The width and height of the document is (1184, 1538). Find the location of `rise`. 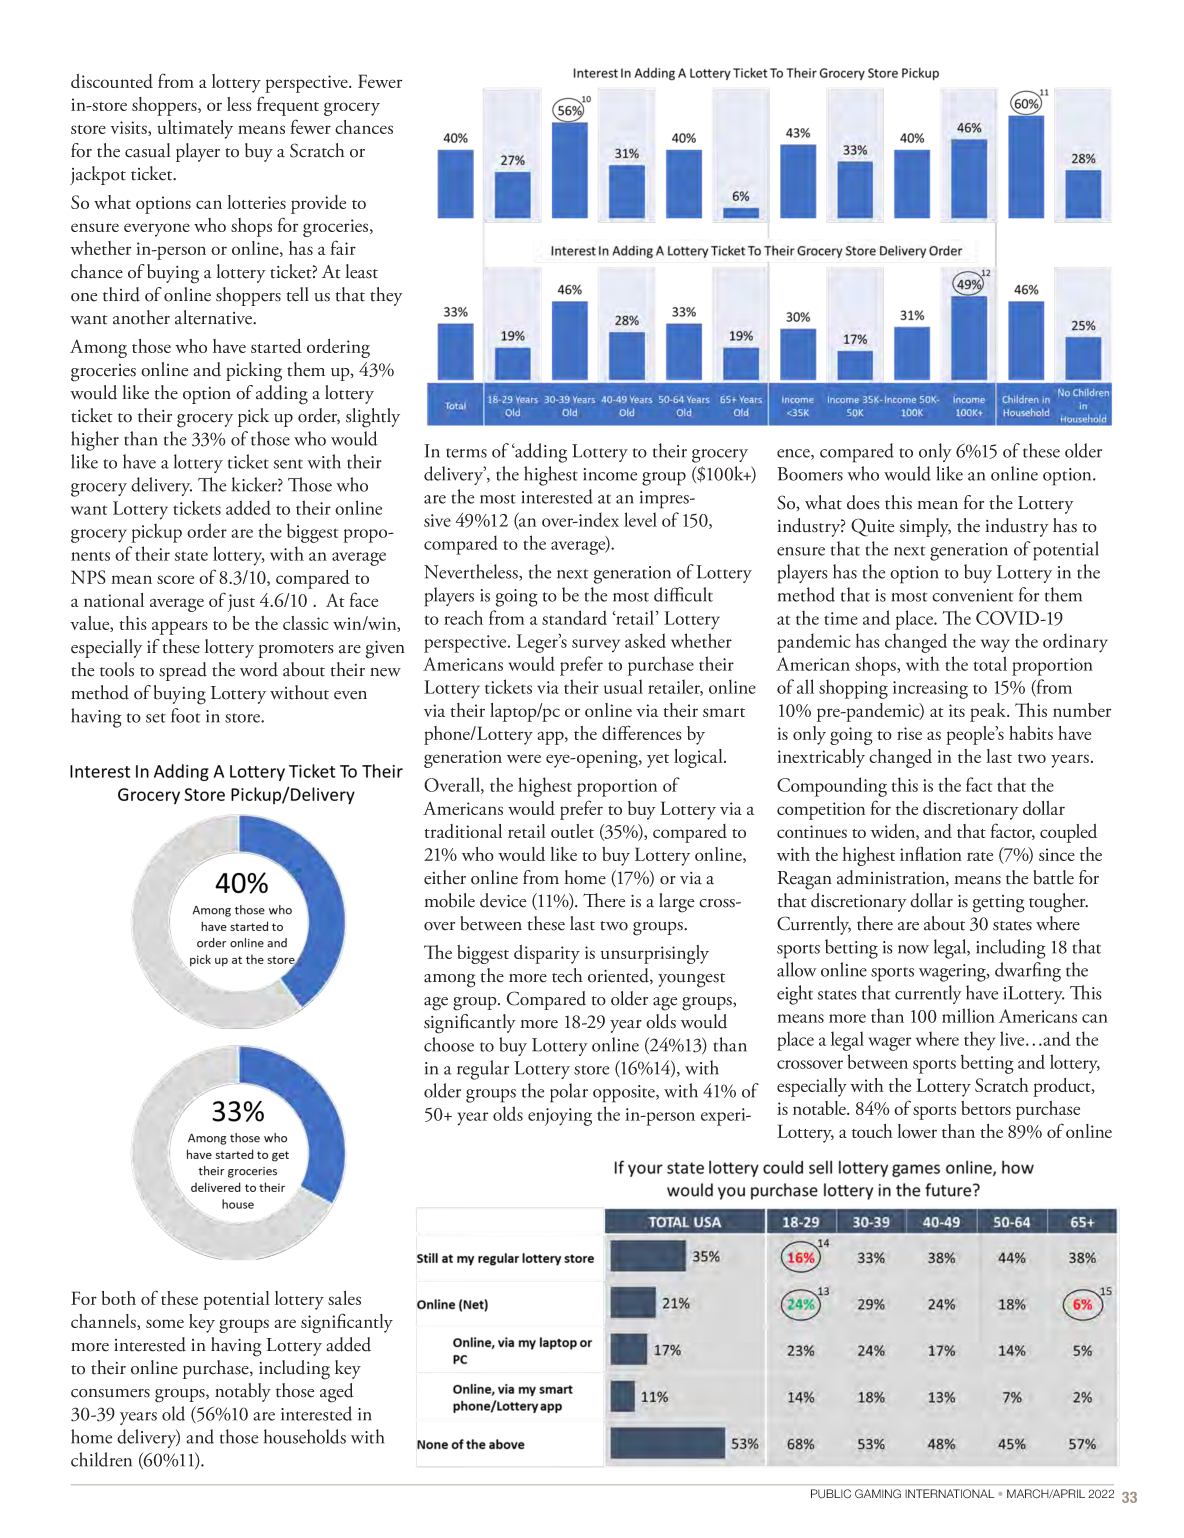

rise is located at coordinates (909, 733).
